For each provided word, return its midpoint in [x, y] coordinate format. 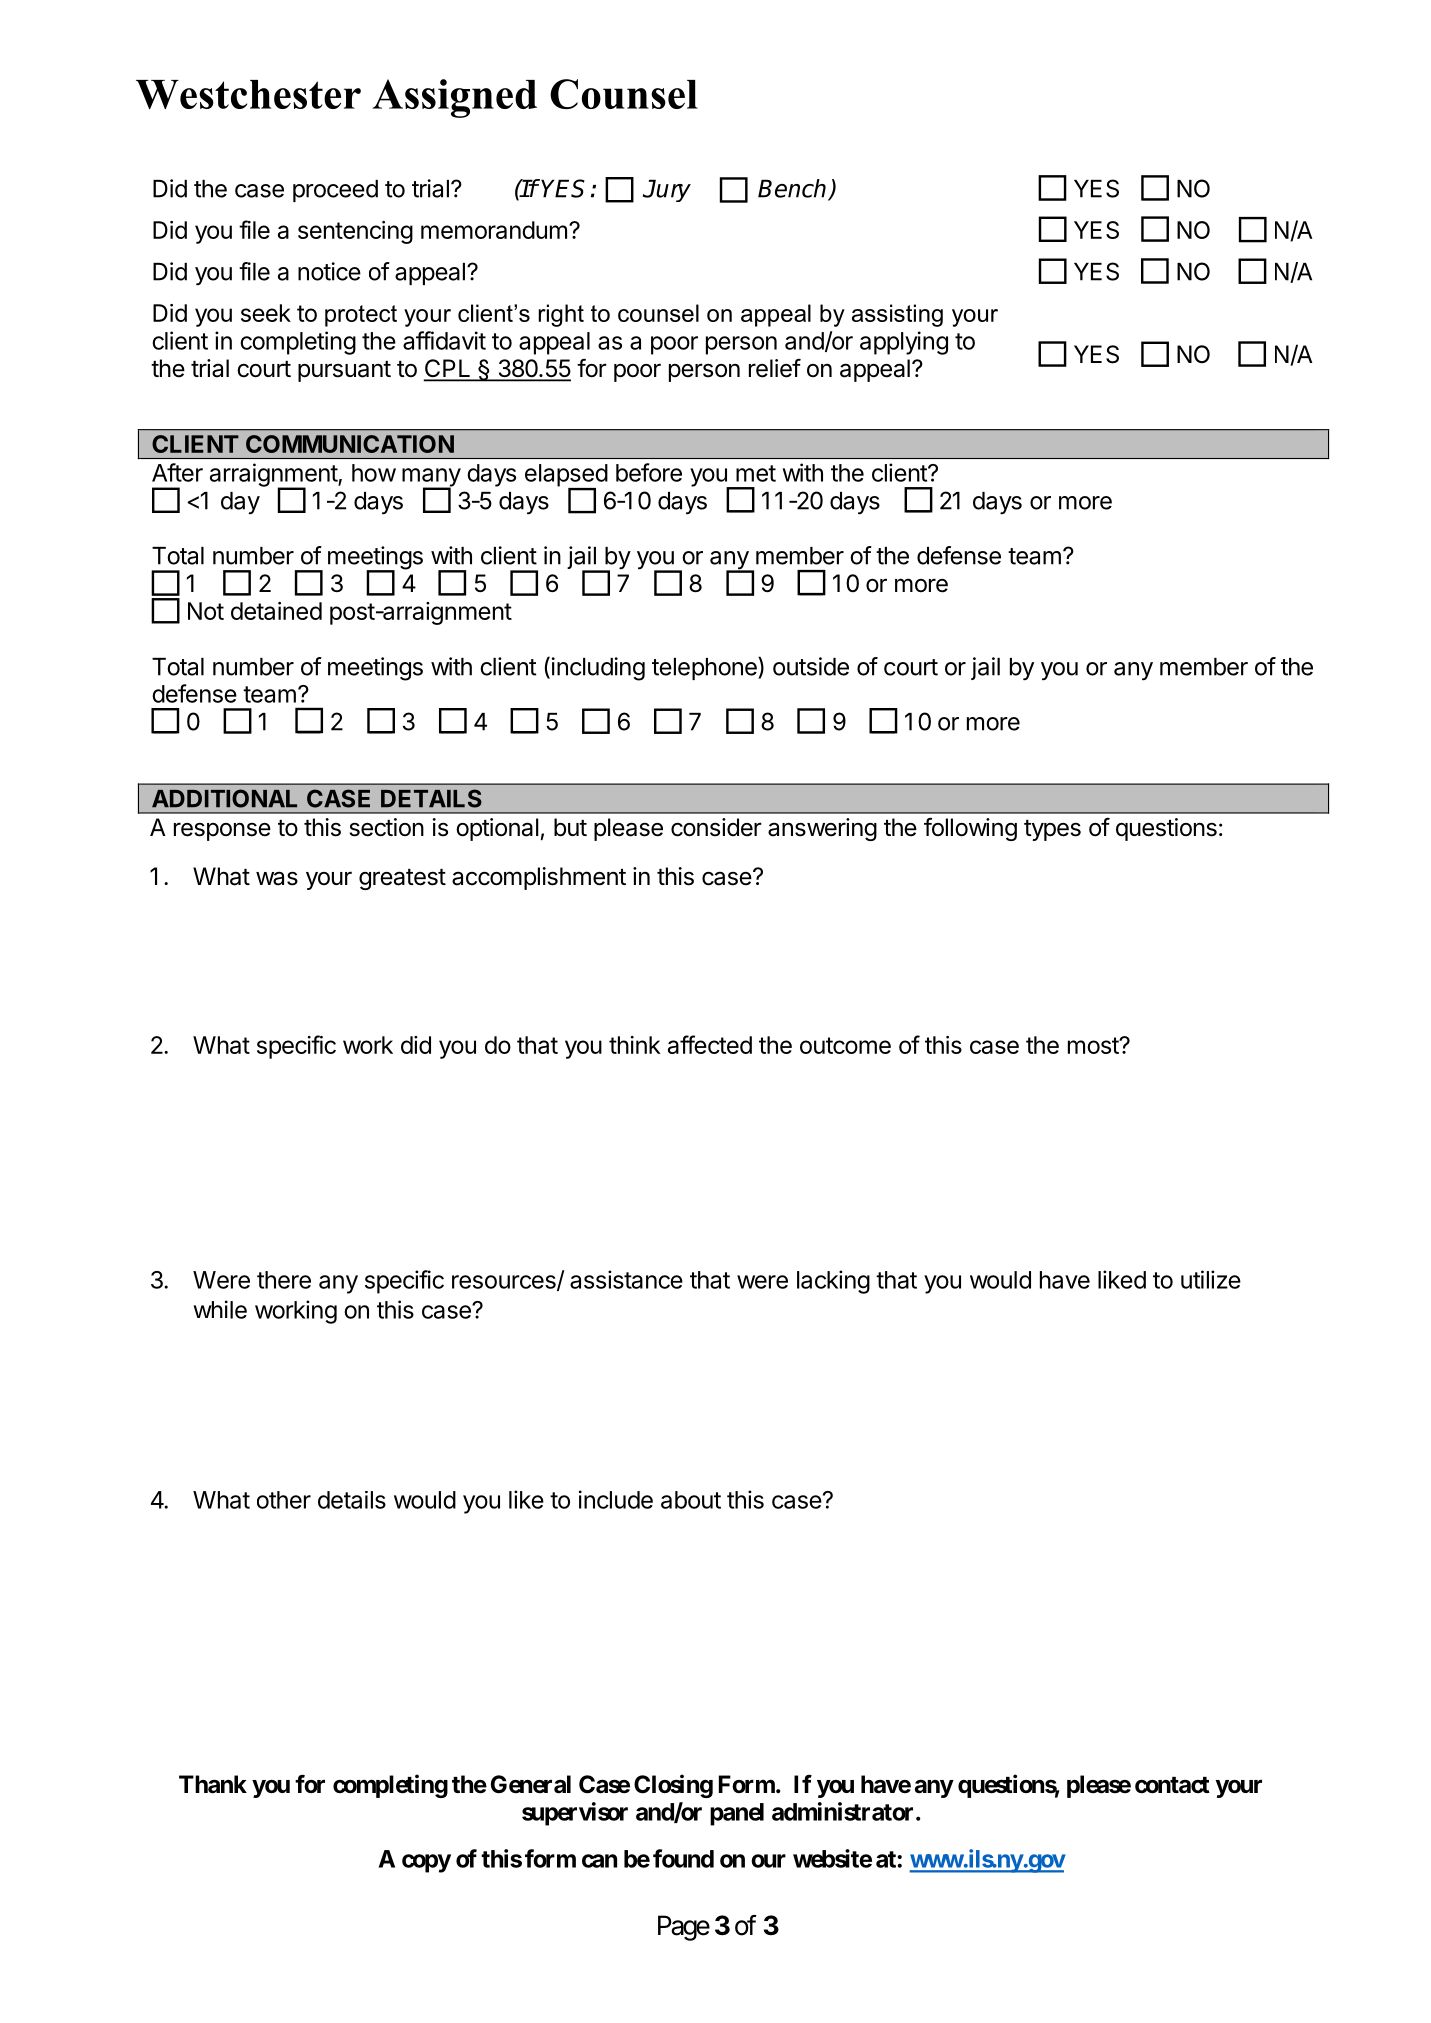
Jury [667, 190]
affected [710, 1044]
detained [276, 611]
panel [737, 1814]
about [691, 1500]
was [277, 878]
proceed [335, 191]
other [284, 1500]
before [649, 472]
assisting [897, 315]
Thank [213, 1784]
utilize [1211, 1279]
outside [811, 666]
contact [1172, 1785]
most [1094, 1045]
